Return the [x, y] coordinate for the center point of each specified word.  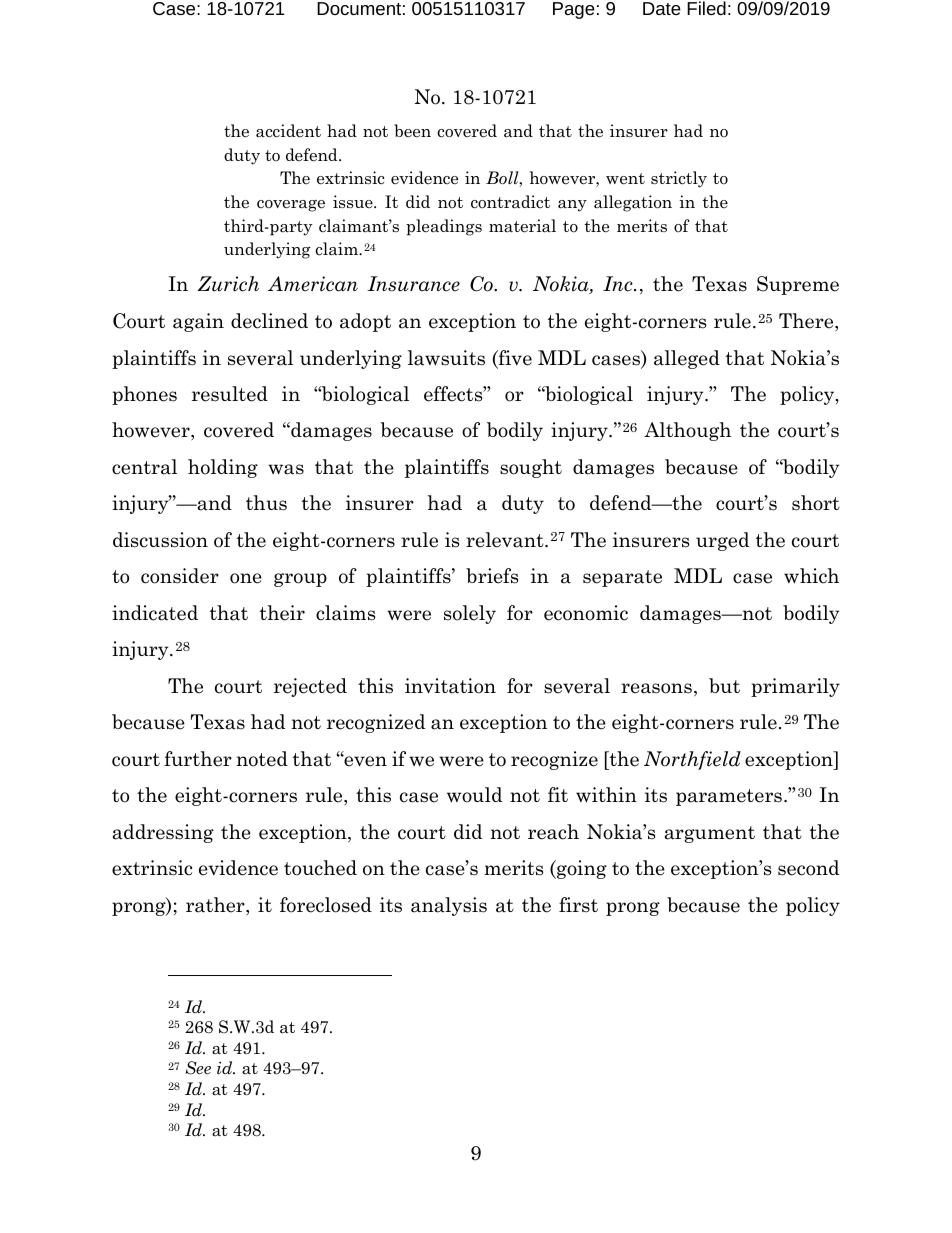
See [198, 1068]
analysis [449, 906]
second [808, 868]
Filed [706, 8]
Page [574, 10]
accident [288, 131]
